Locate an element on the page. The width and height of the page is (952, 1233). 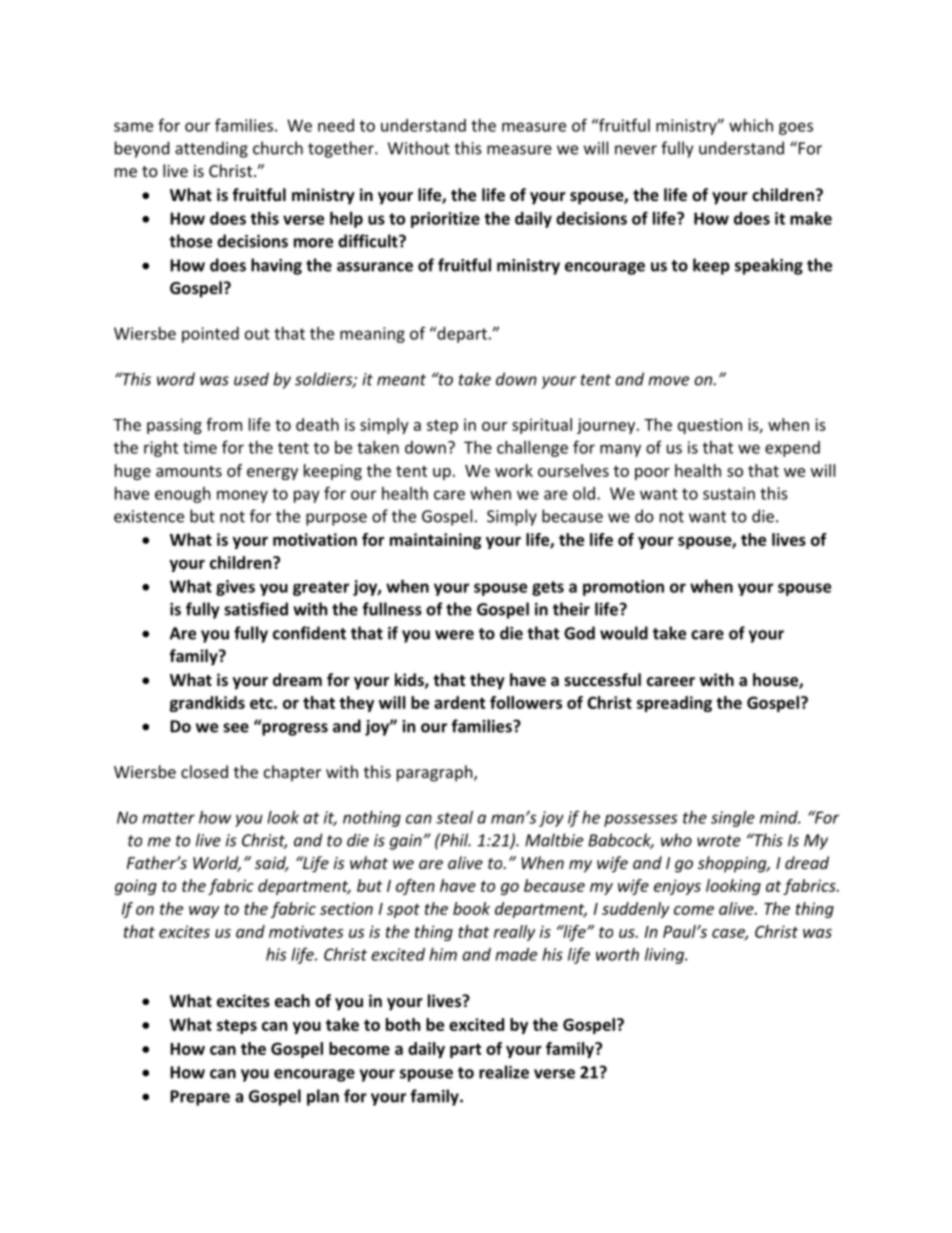
which is located at coordinates (751, 125).
